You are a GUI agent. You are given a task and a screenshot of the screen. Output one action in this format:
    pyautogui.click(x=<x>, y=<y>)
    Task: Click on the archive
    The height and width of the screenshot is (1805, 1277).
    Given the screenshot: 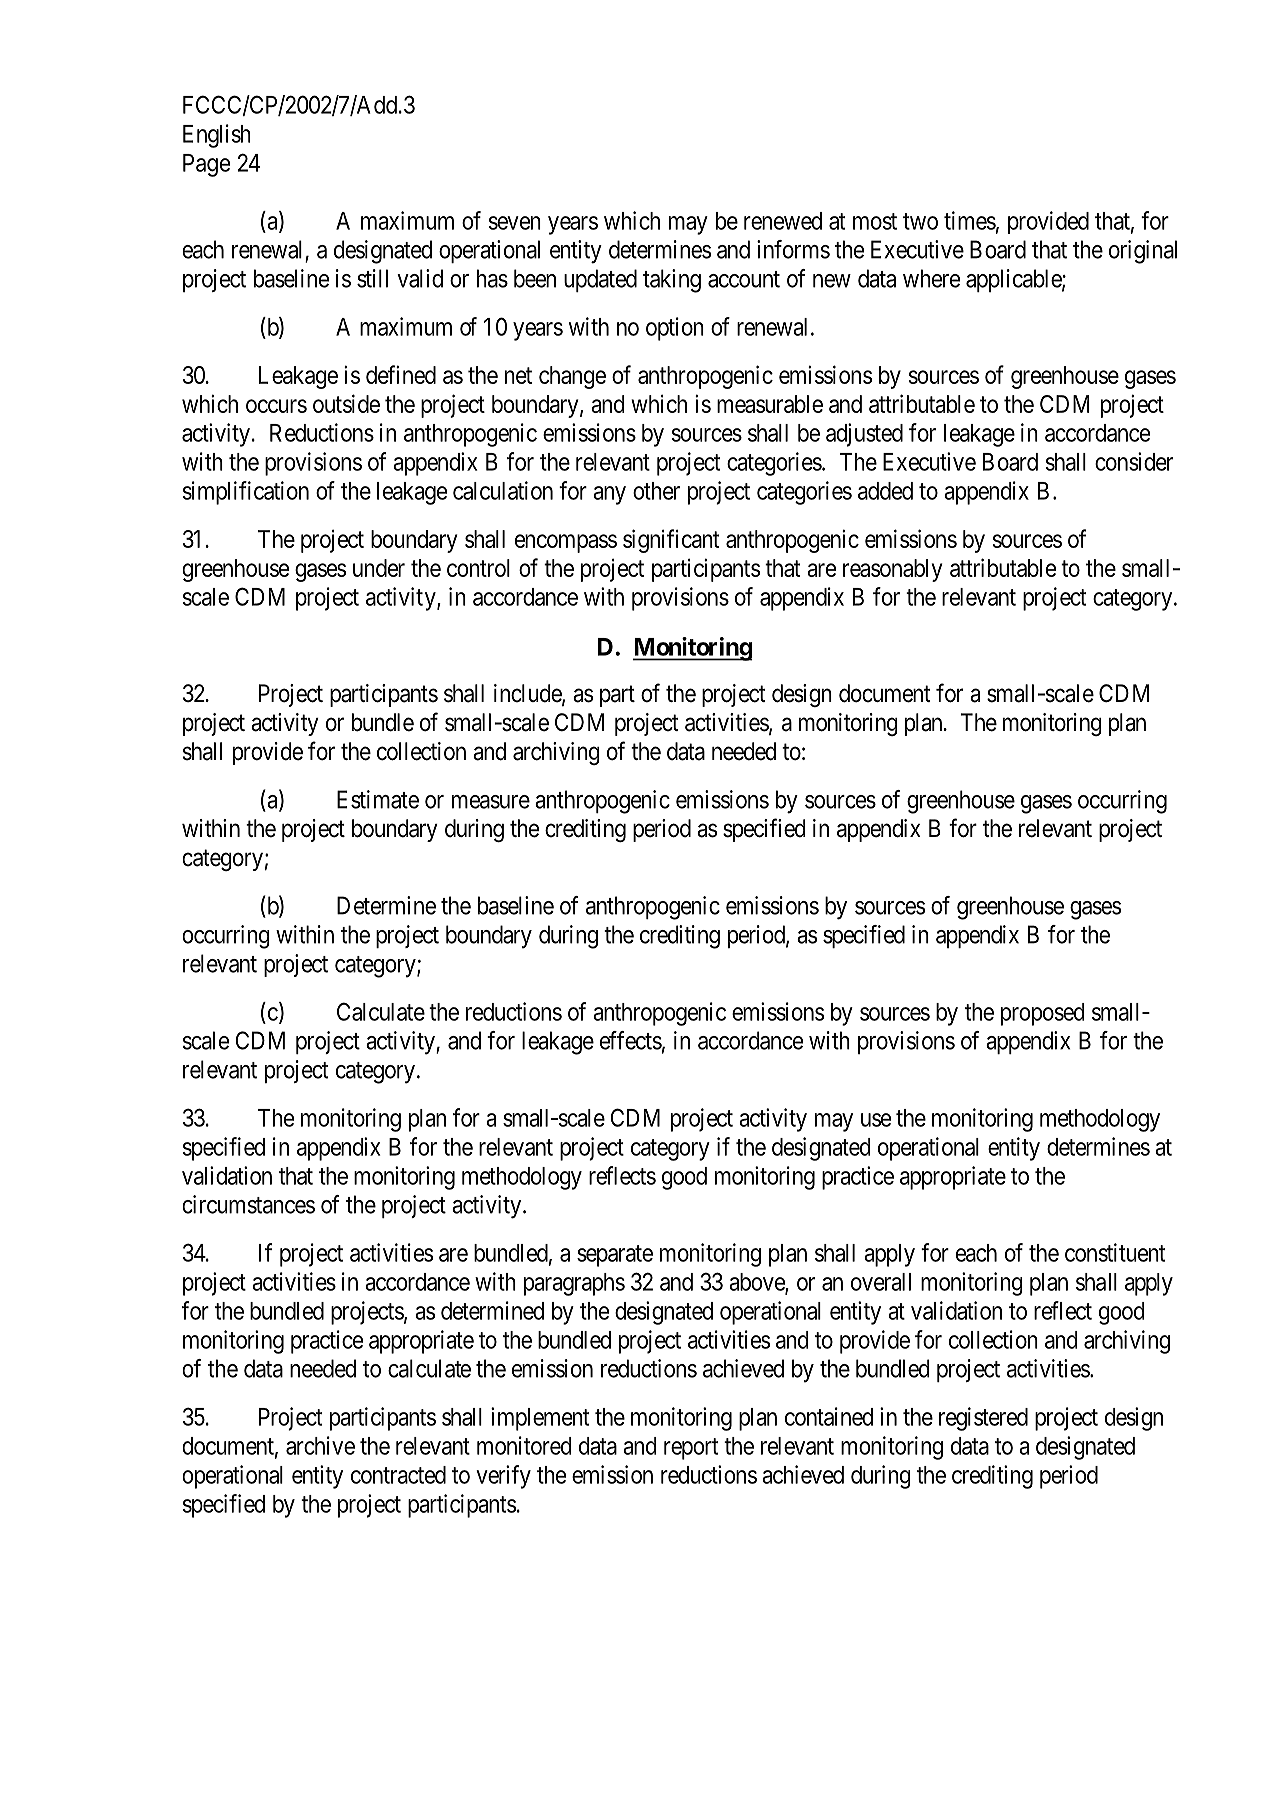 What is the action you would take?
    pyautogui.click(x=320, y=1445)
